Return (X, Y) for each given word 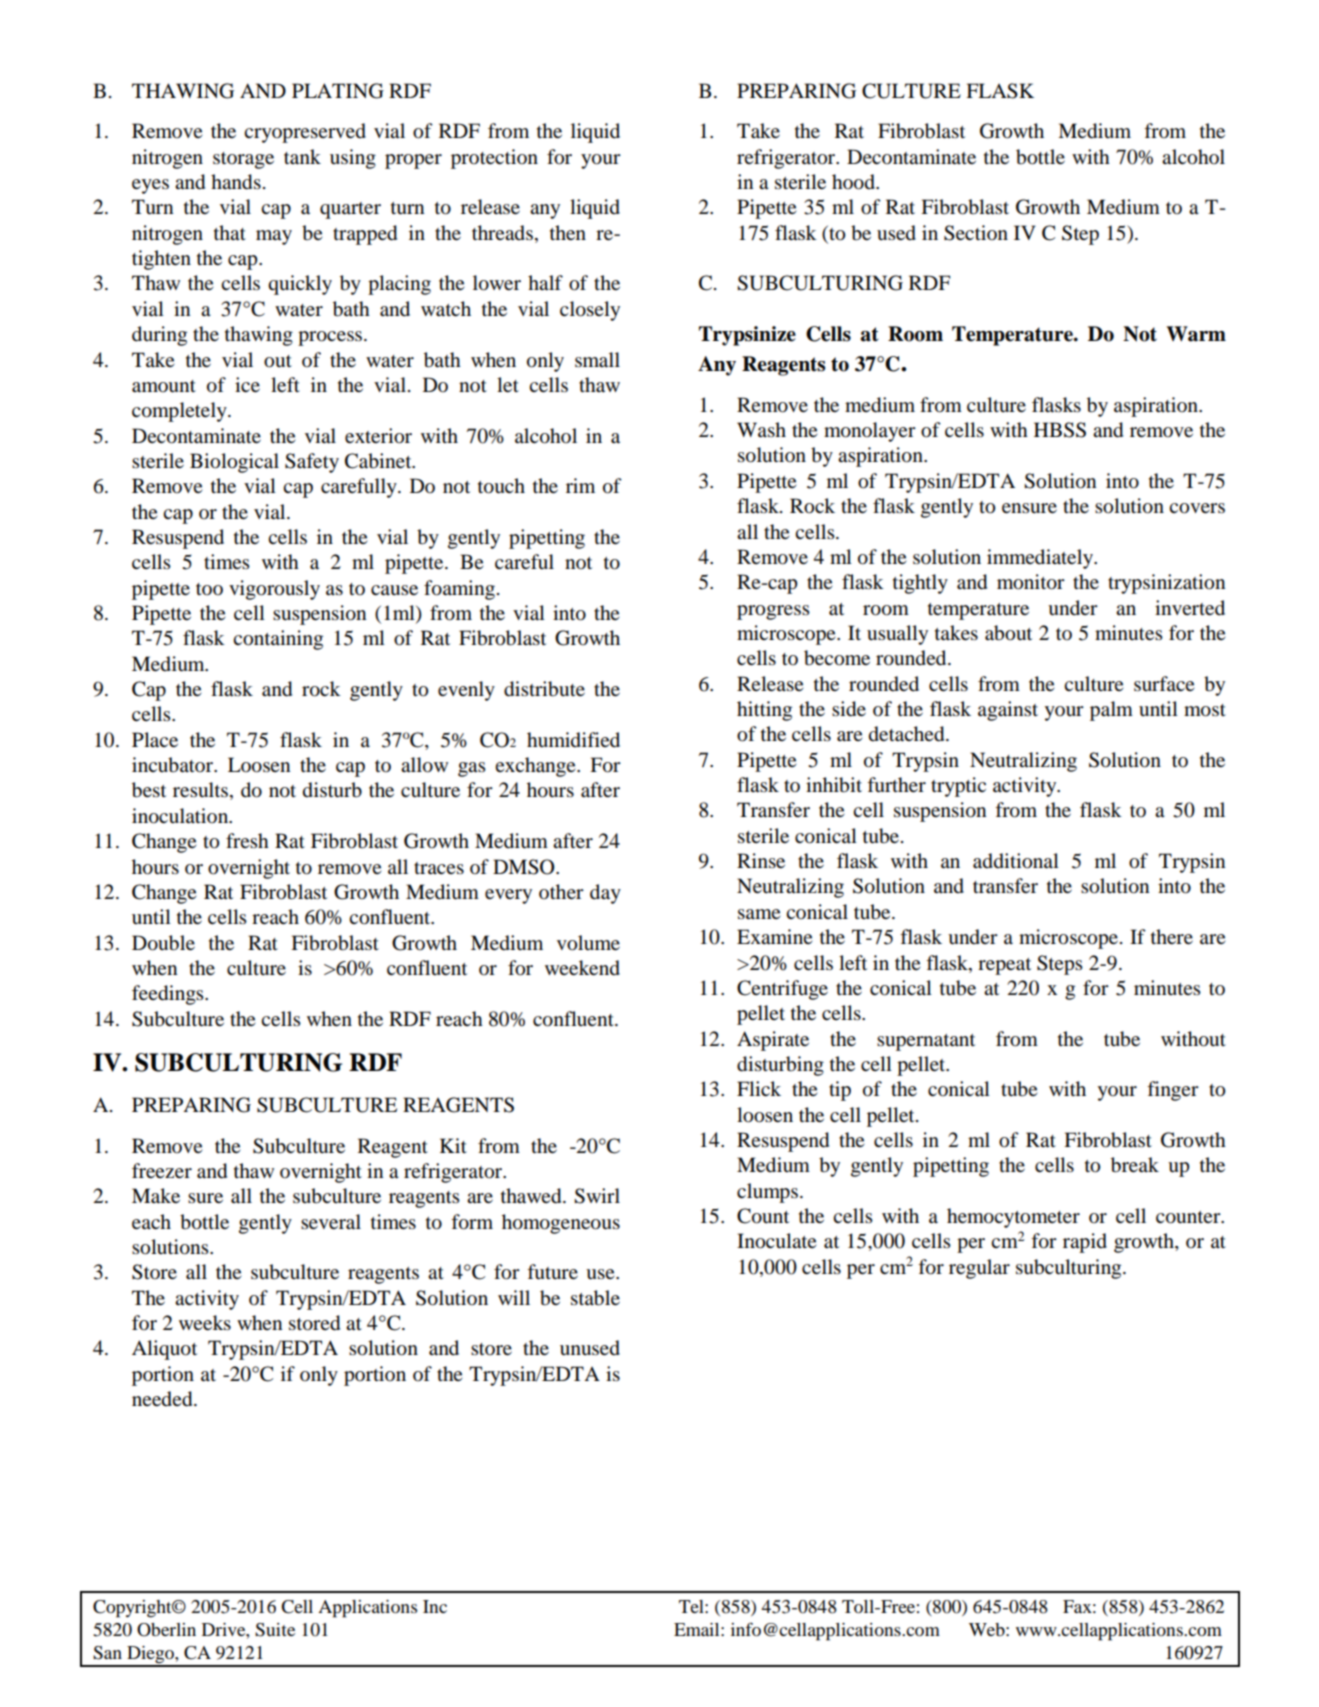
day (605, 894)
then (568, 232)
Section (976, 233)
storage (243, 160)
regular (979, 1269)
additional (1016, 861)
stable (595, 1298)
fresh (247, 840)
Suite (275, 1630)
